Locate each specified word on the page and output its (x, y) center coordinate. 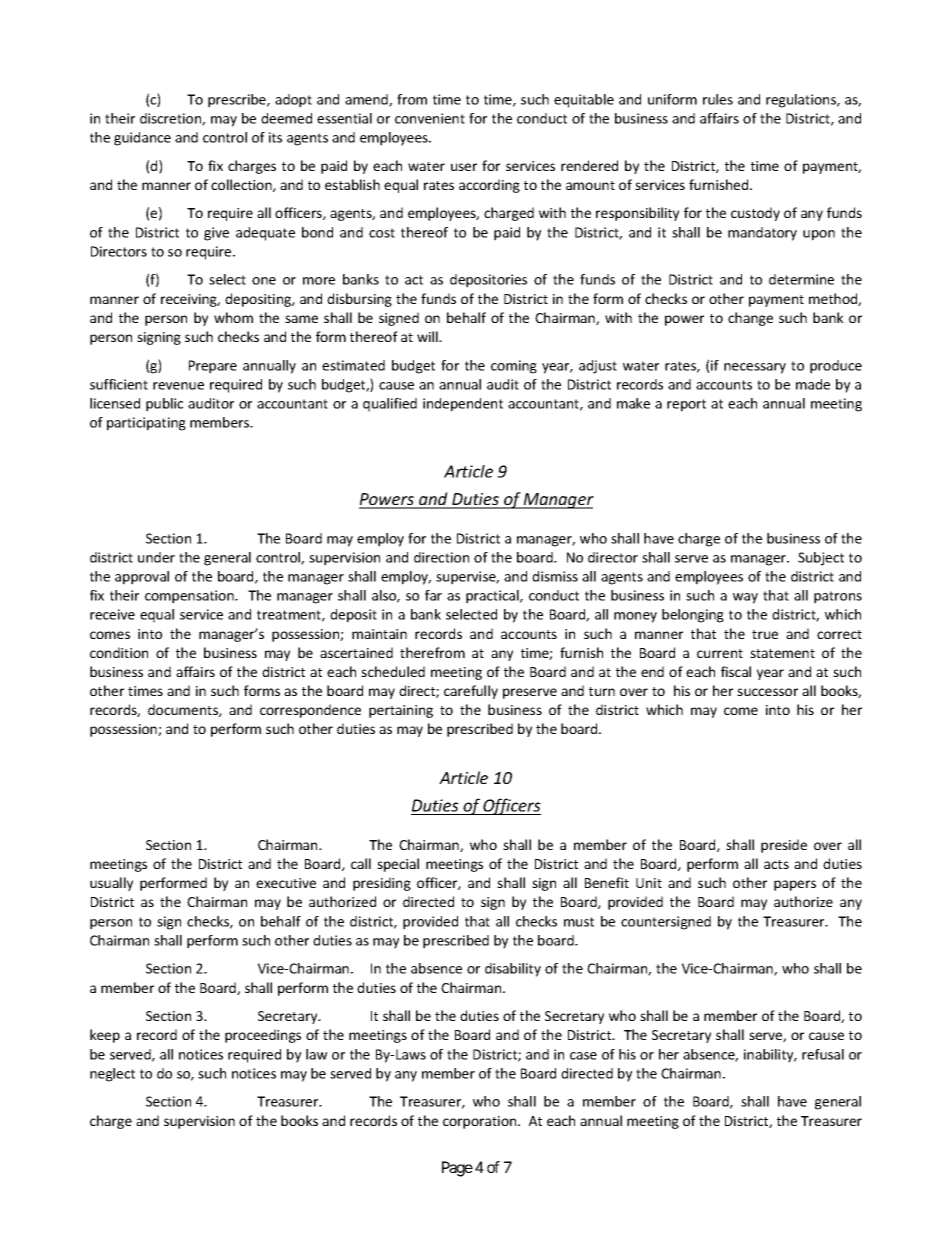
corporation (481, 1122)
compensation (190, 597)
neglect (112, 1075)
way (745, 598)
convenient (430, 118)
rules (718, 99)
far (433, 595)
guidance (142, 139)
